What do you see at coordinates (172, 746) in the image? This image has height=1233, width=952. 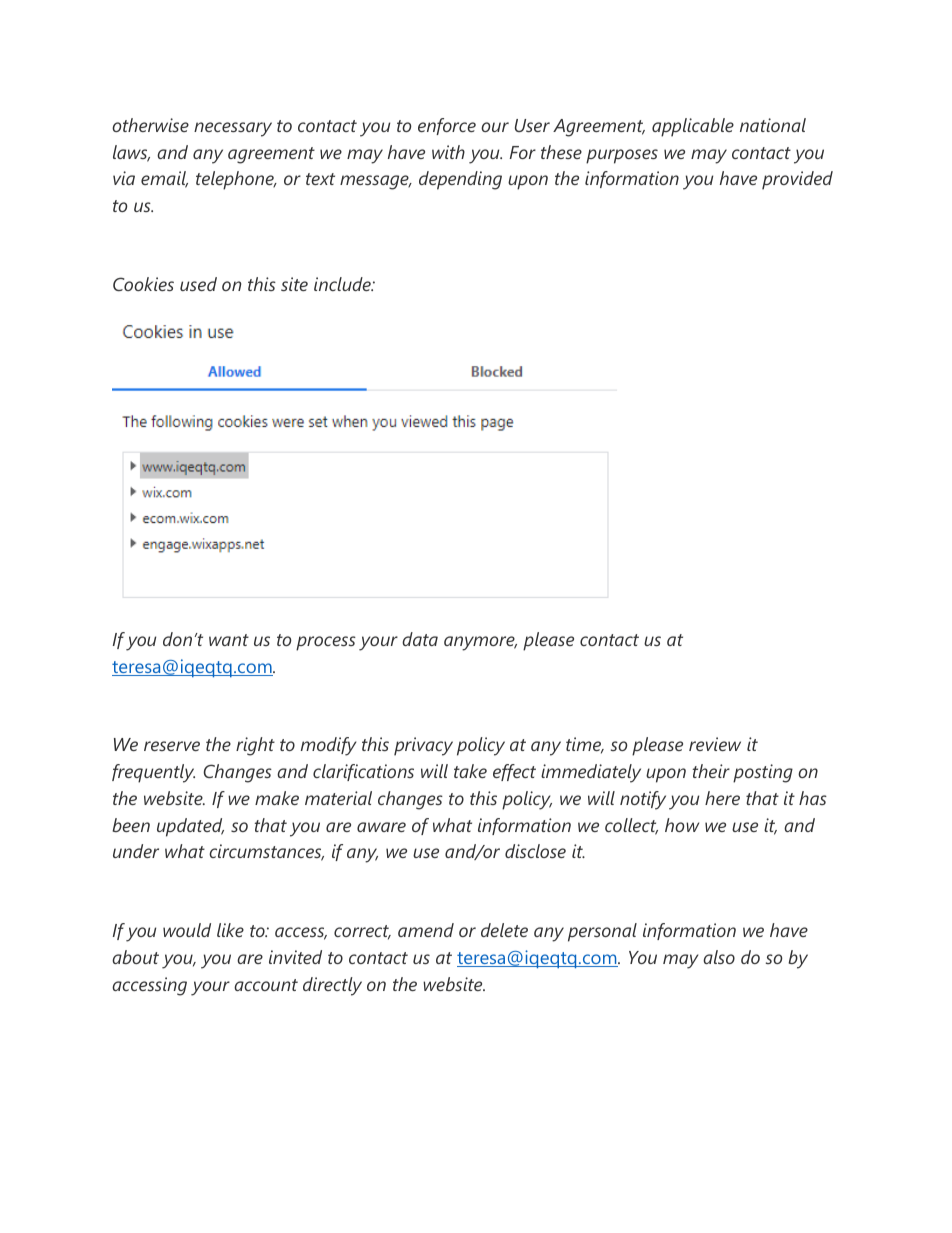 I see `reserve` at bounding box center [172, 746].
